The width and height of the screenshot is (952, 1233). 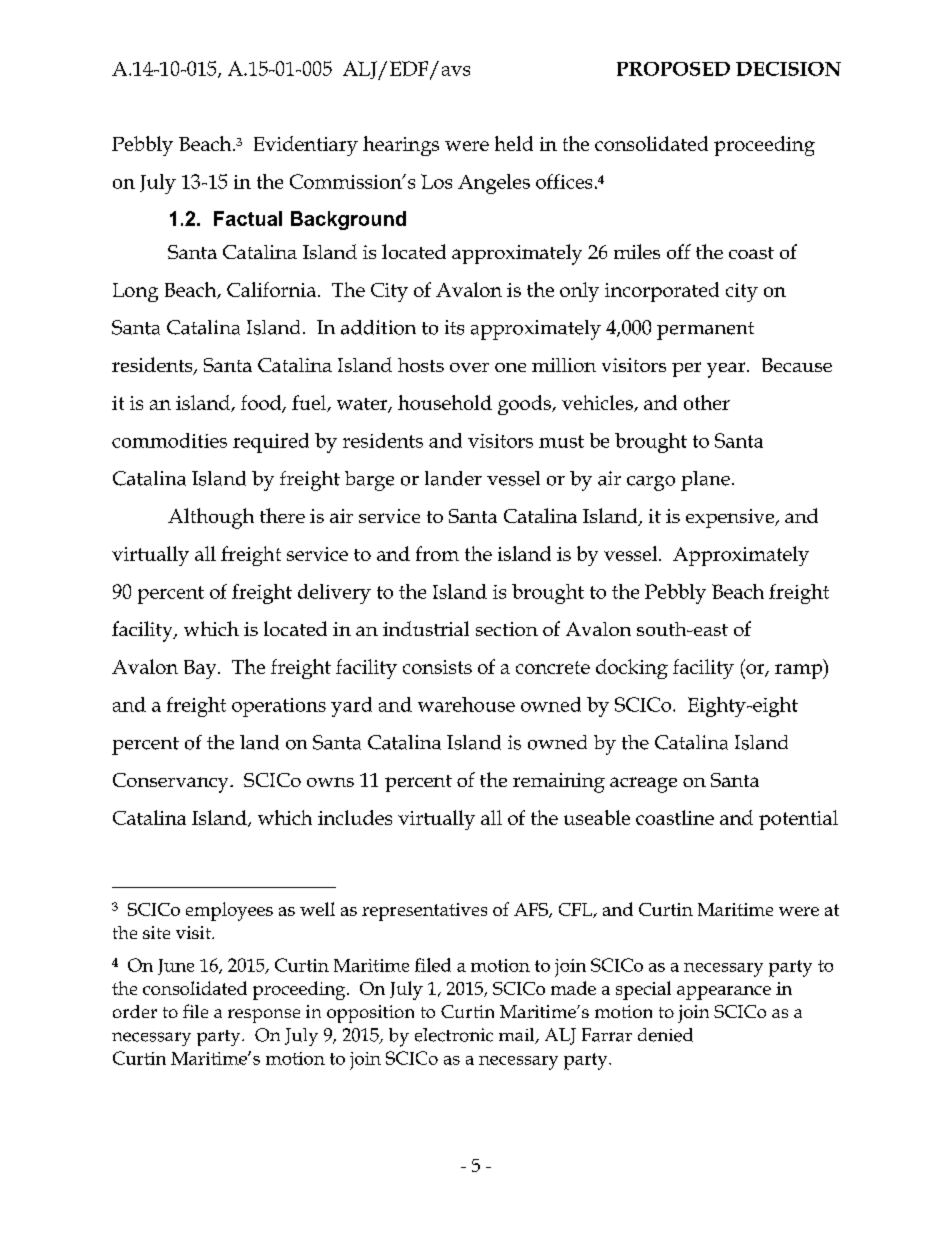 What do you see at coordinates (673, 69) in the screenshot?
I see `PROPOSED` at bounding box center [673, 69].
